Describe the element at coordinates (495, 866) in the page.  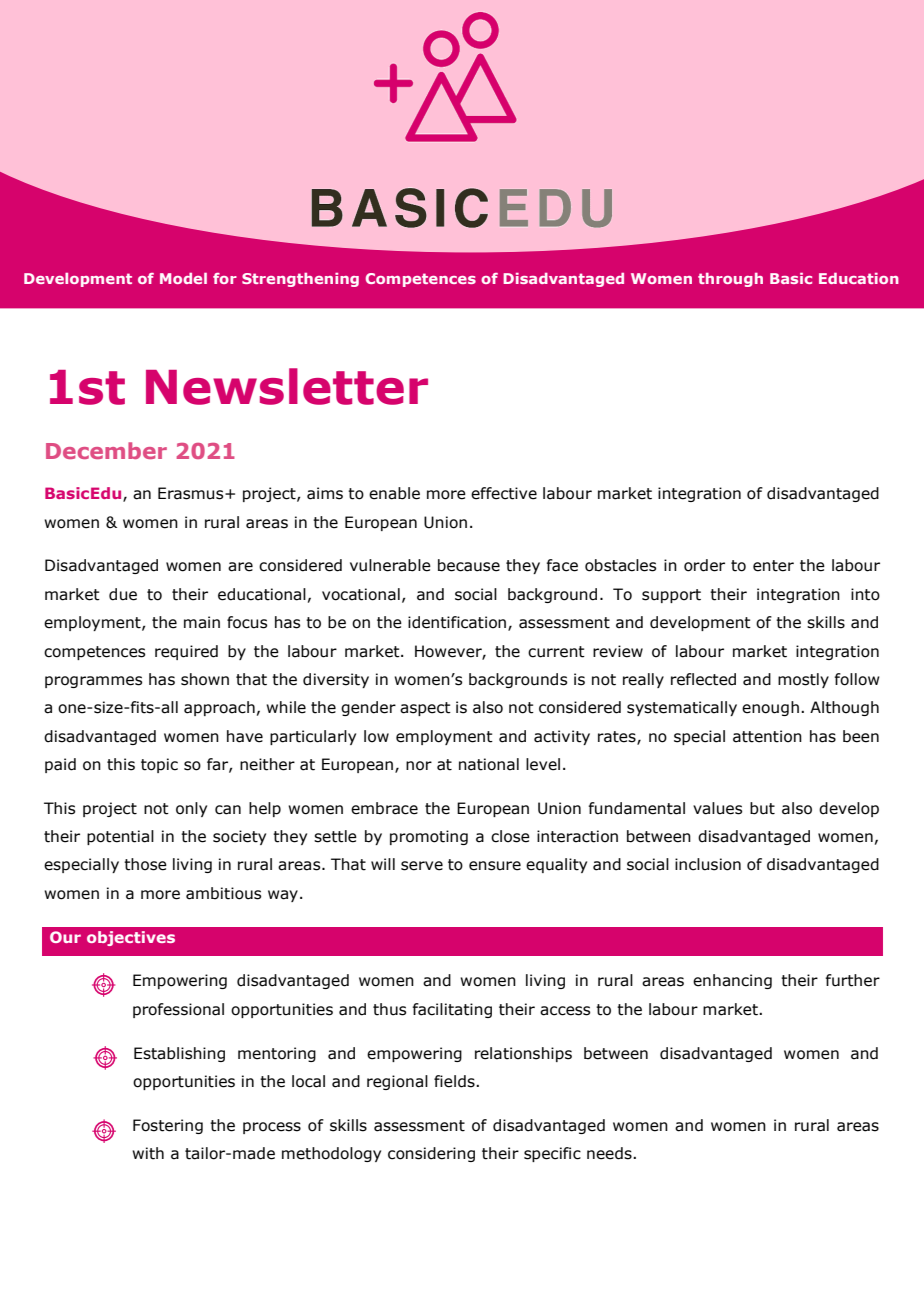
I see `ensure` at that location.
